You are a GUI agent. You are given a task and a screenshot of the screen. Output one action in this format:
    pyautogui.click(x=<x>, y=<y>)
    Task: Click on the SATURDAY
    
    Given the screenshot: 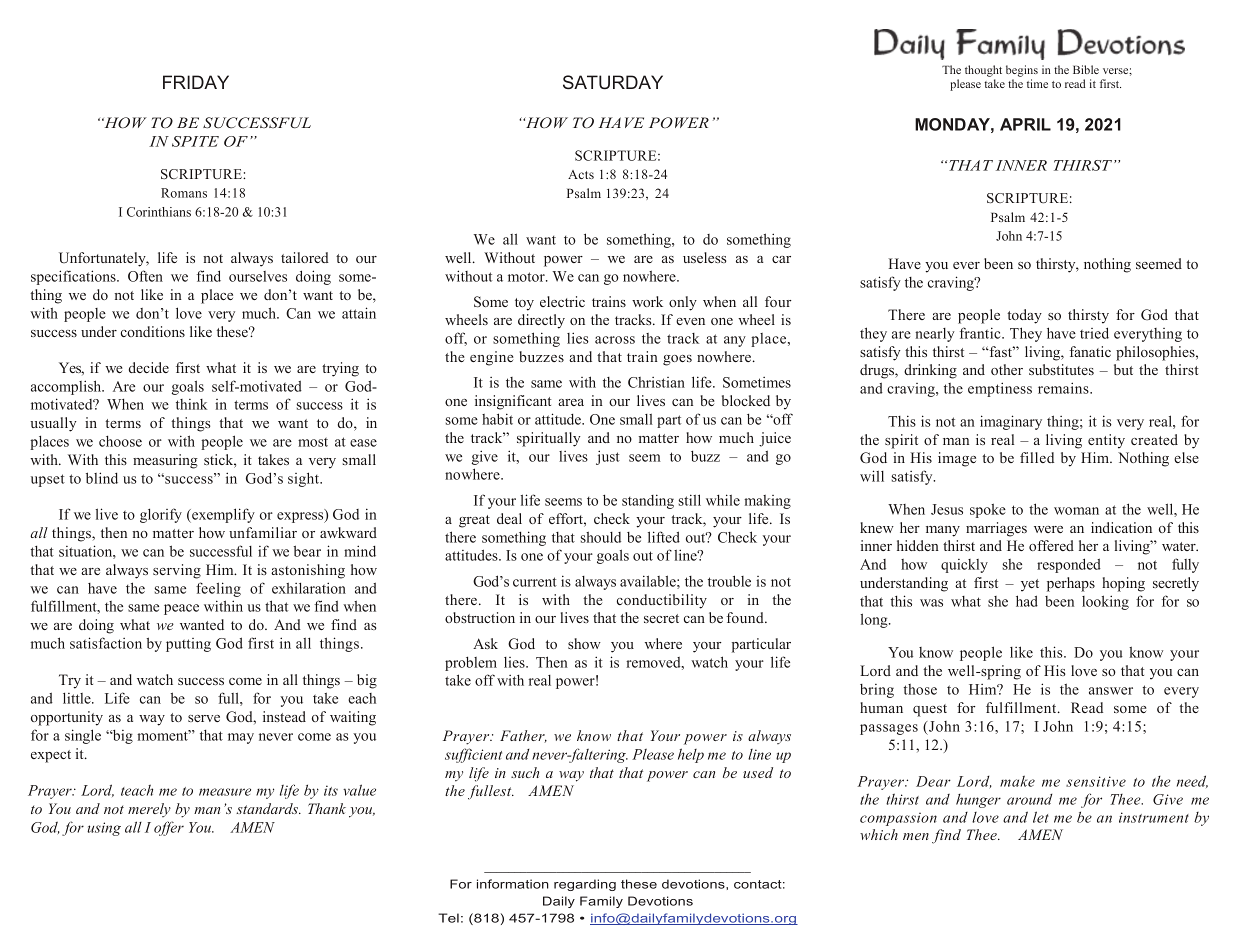 What is the action you would take?
    pyautogui.click(x=613, y=82)
